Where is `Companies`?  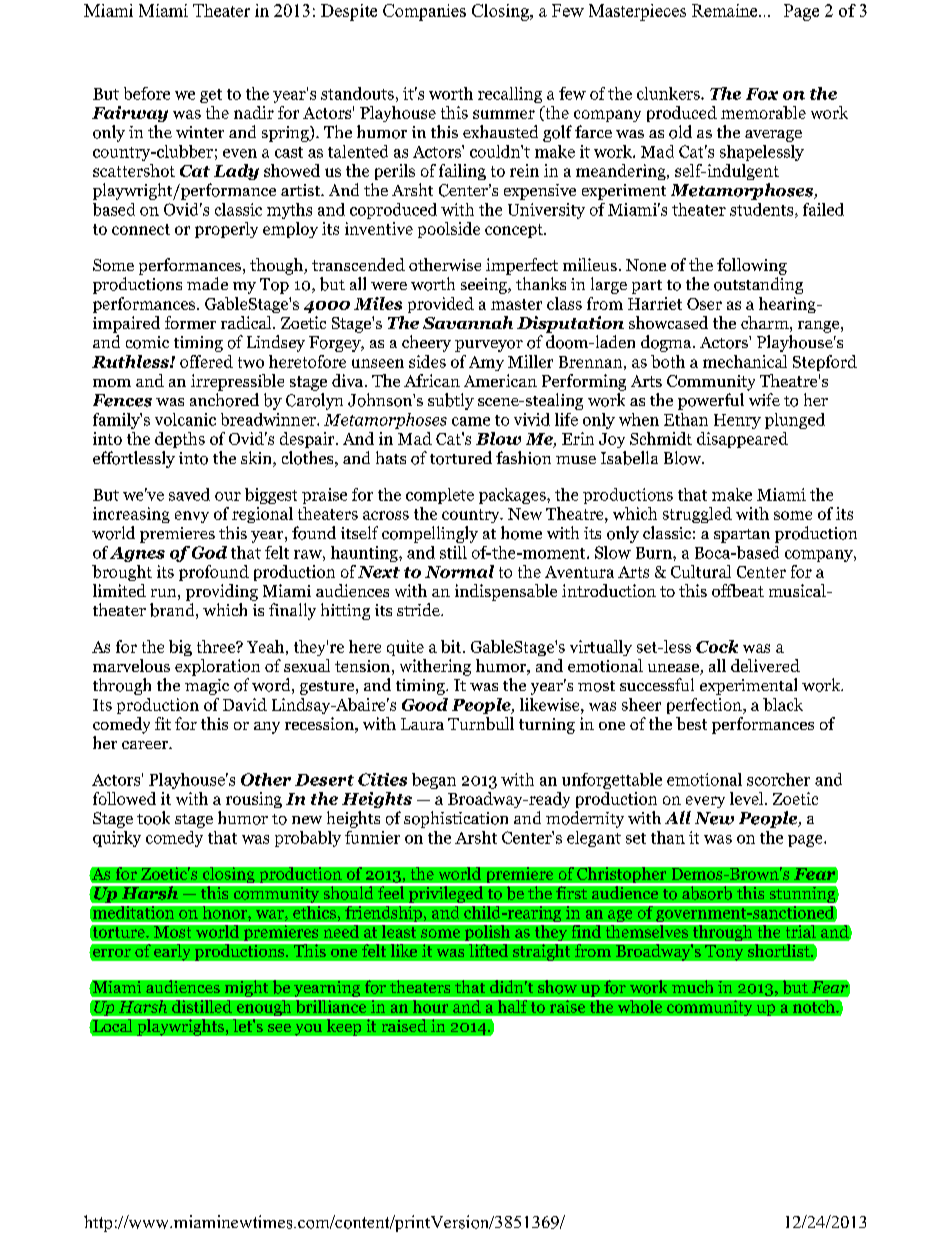
Companies is located at coordinates (424, 12).
